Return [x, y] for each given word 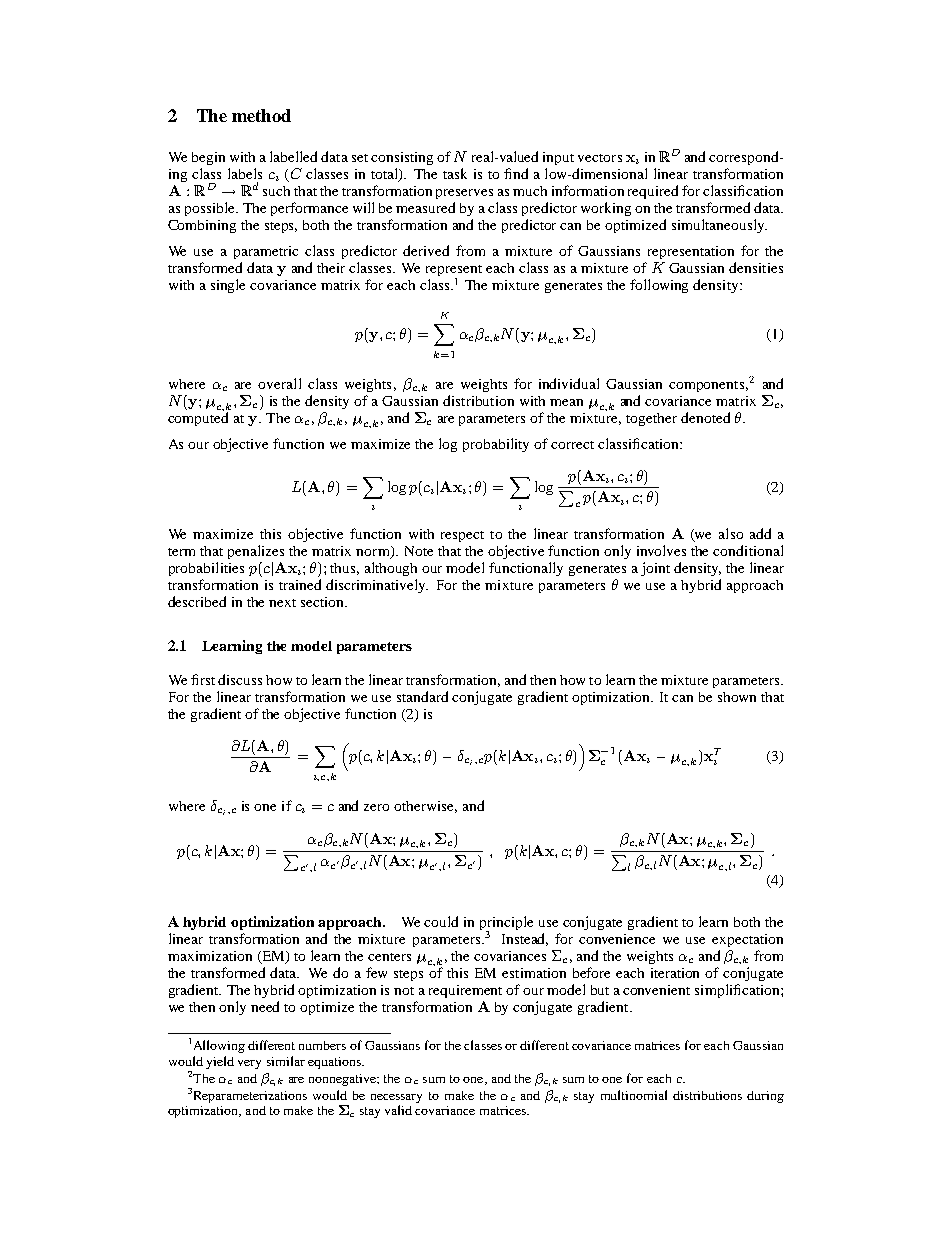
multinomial [634, 1095]
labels [245, 173]
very [249, 1064]
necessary [396, 1098]
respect [462, 536]
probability [496, 445]
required [653, 192]
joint [655, 569]
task [455, 173]
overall [279, 383]
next [282, 603]
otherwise [425, 807]
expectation [747, 940]
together [651, 419]
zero [376, 807]
